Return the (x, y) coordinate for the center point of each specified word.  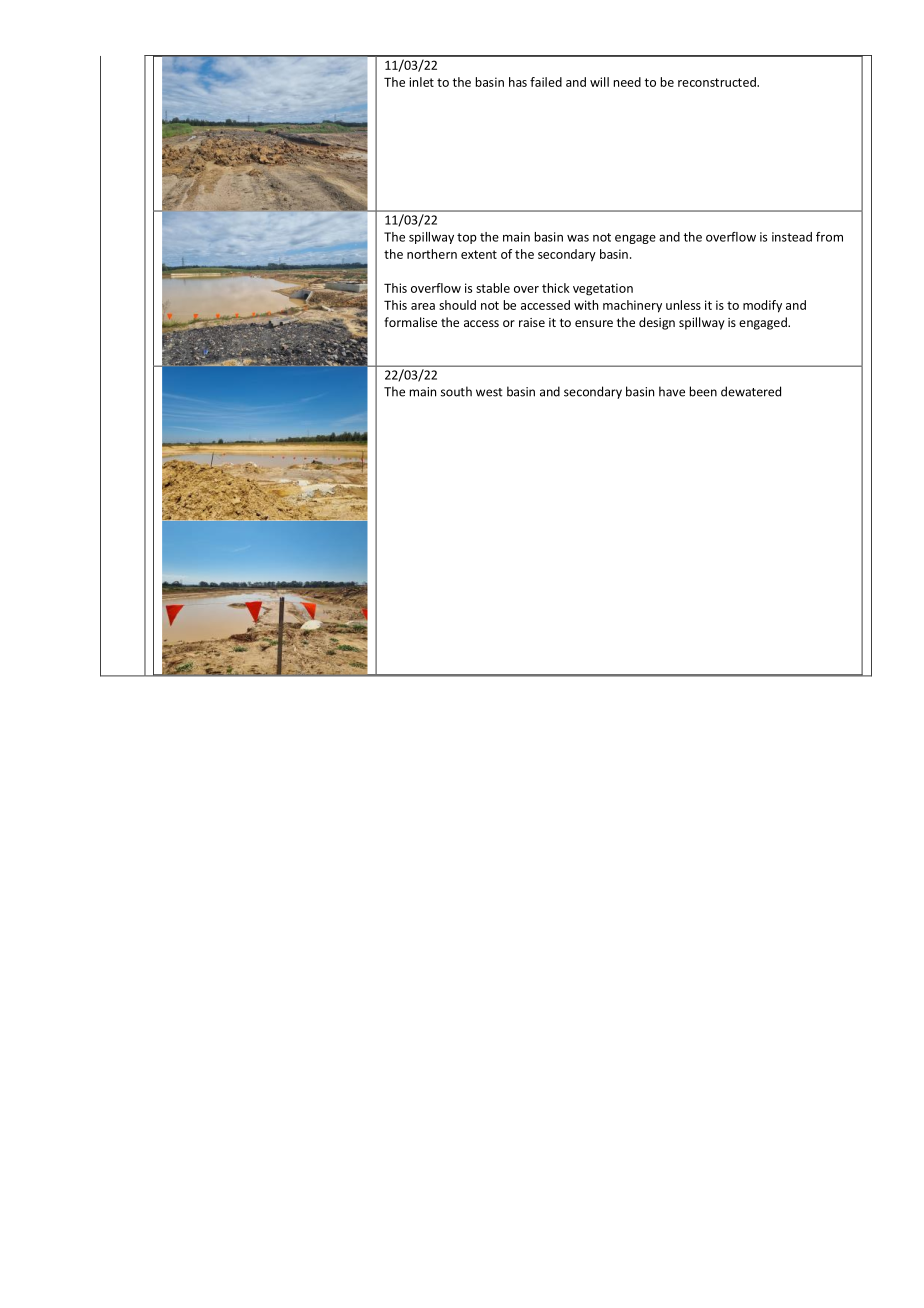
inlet (421, 82)
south (456, 391)
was (578, 238)
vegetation (603, 289)
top (467, 238)
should (457, 305)
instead (792, 237)
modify (762, 306)
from (829, 237)
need (627, 82)
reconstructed (718, 82)
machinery (632, 306)
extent (479, 254)
